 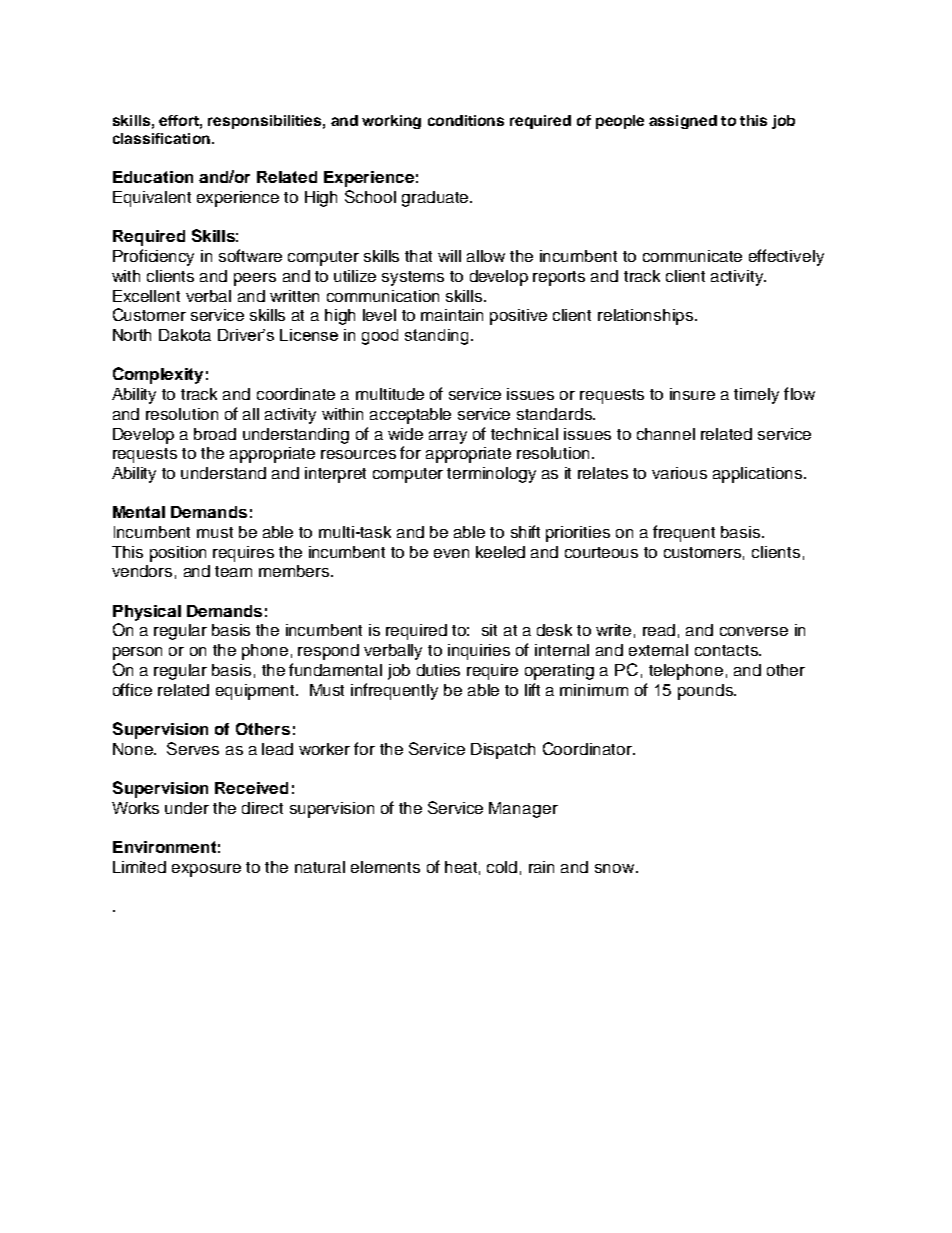 What do you see at coordinates (479, 652) in the document?
I see `inquiries` at bounding box center [479, 652].
